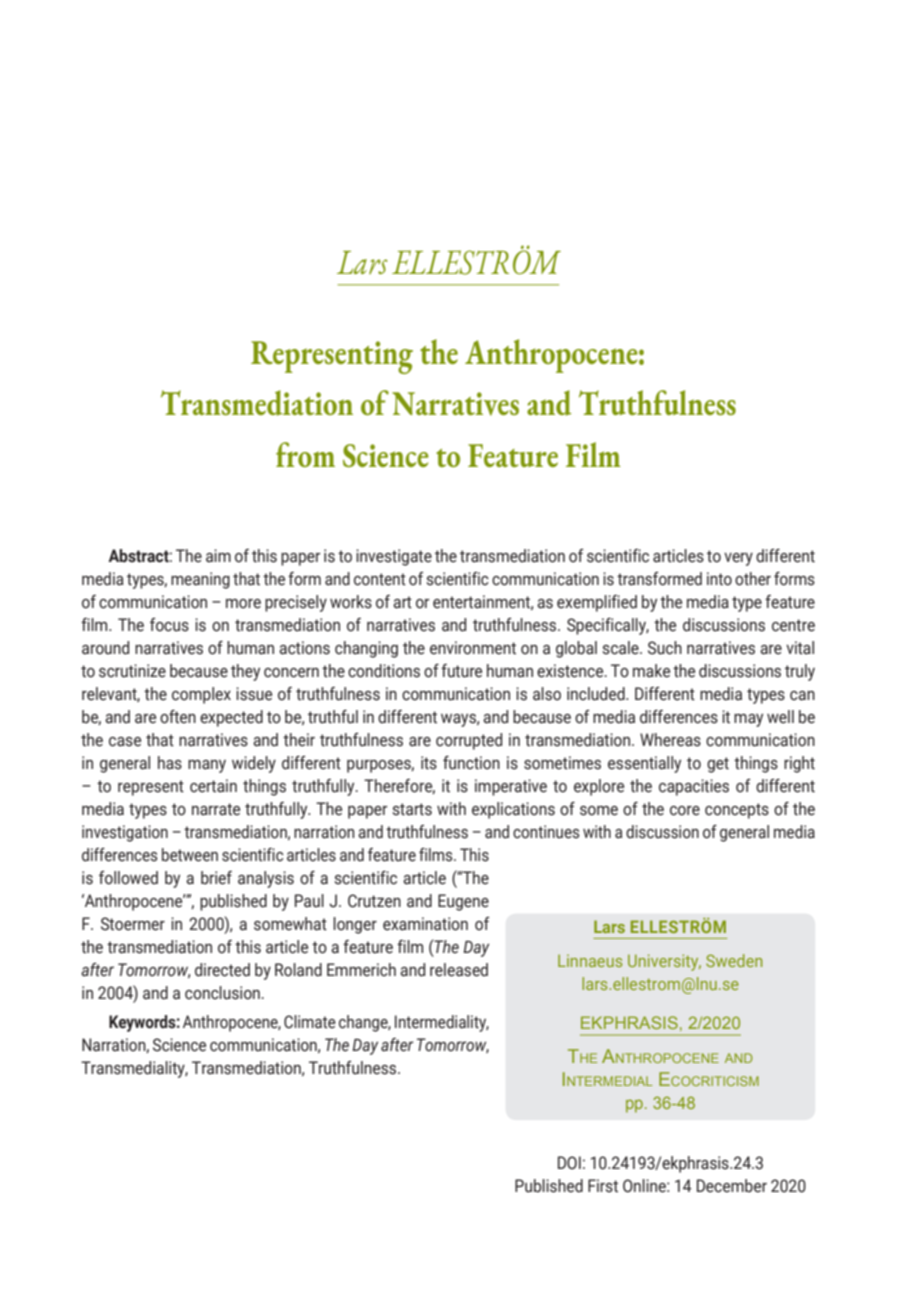  I want to click on investigate, so click(394, 557).
